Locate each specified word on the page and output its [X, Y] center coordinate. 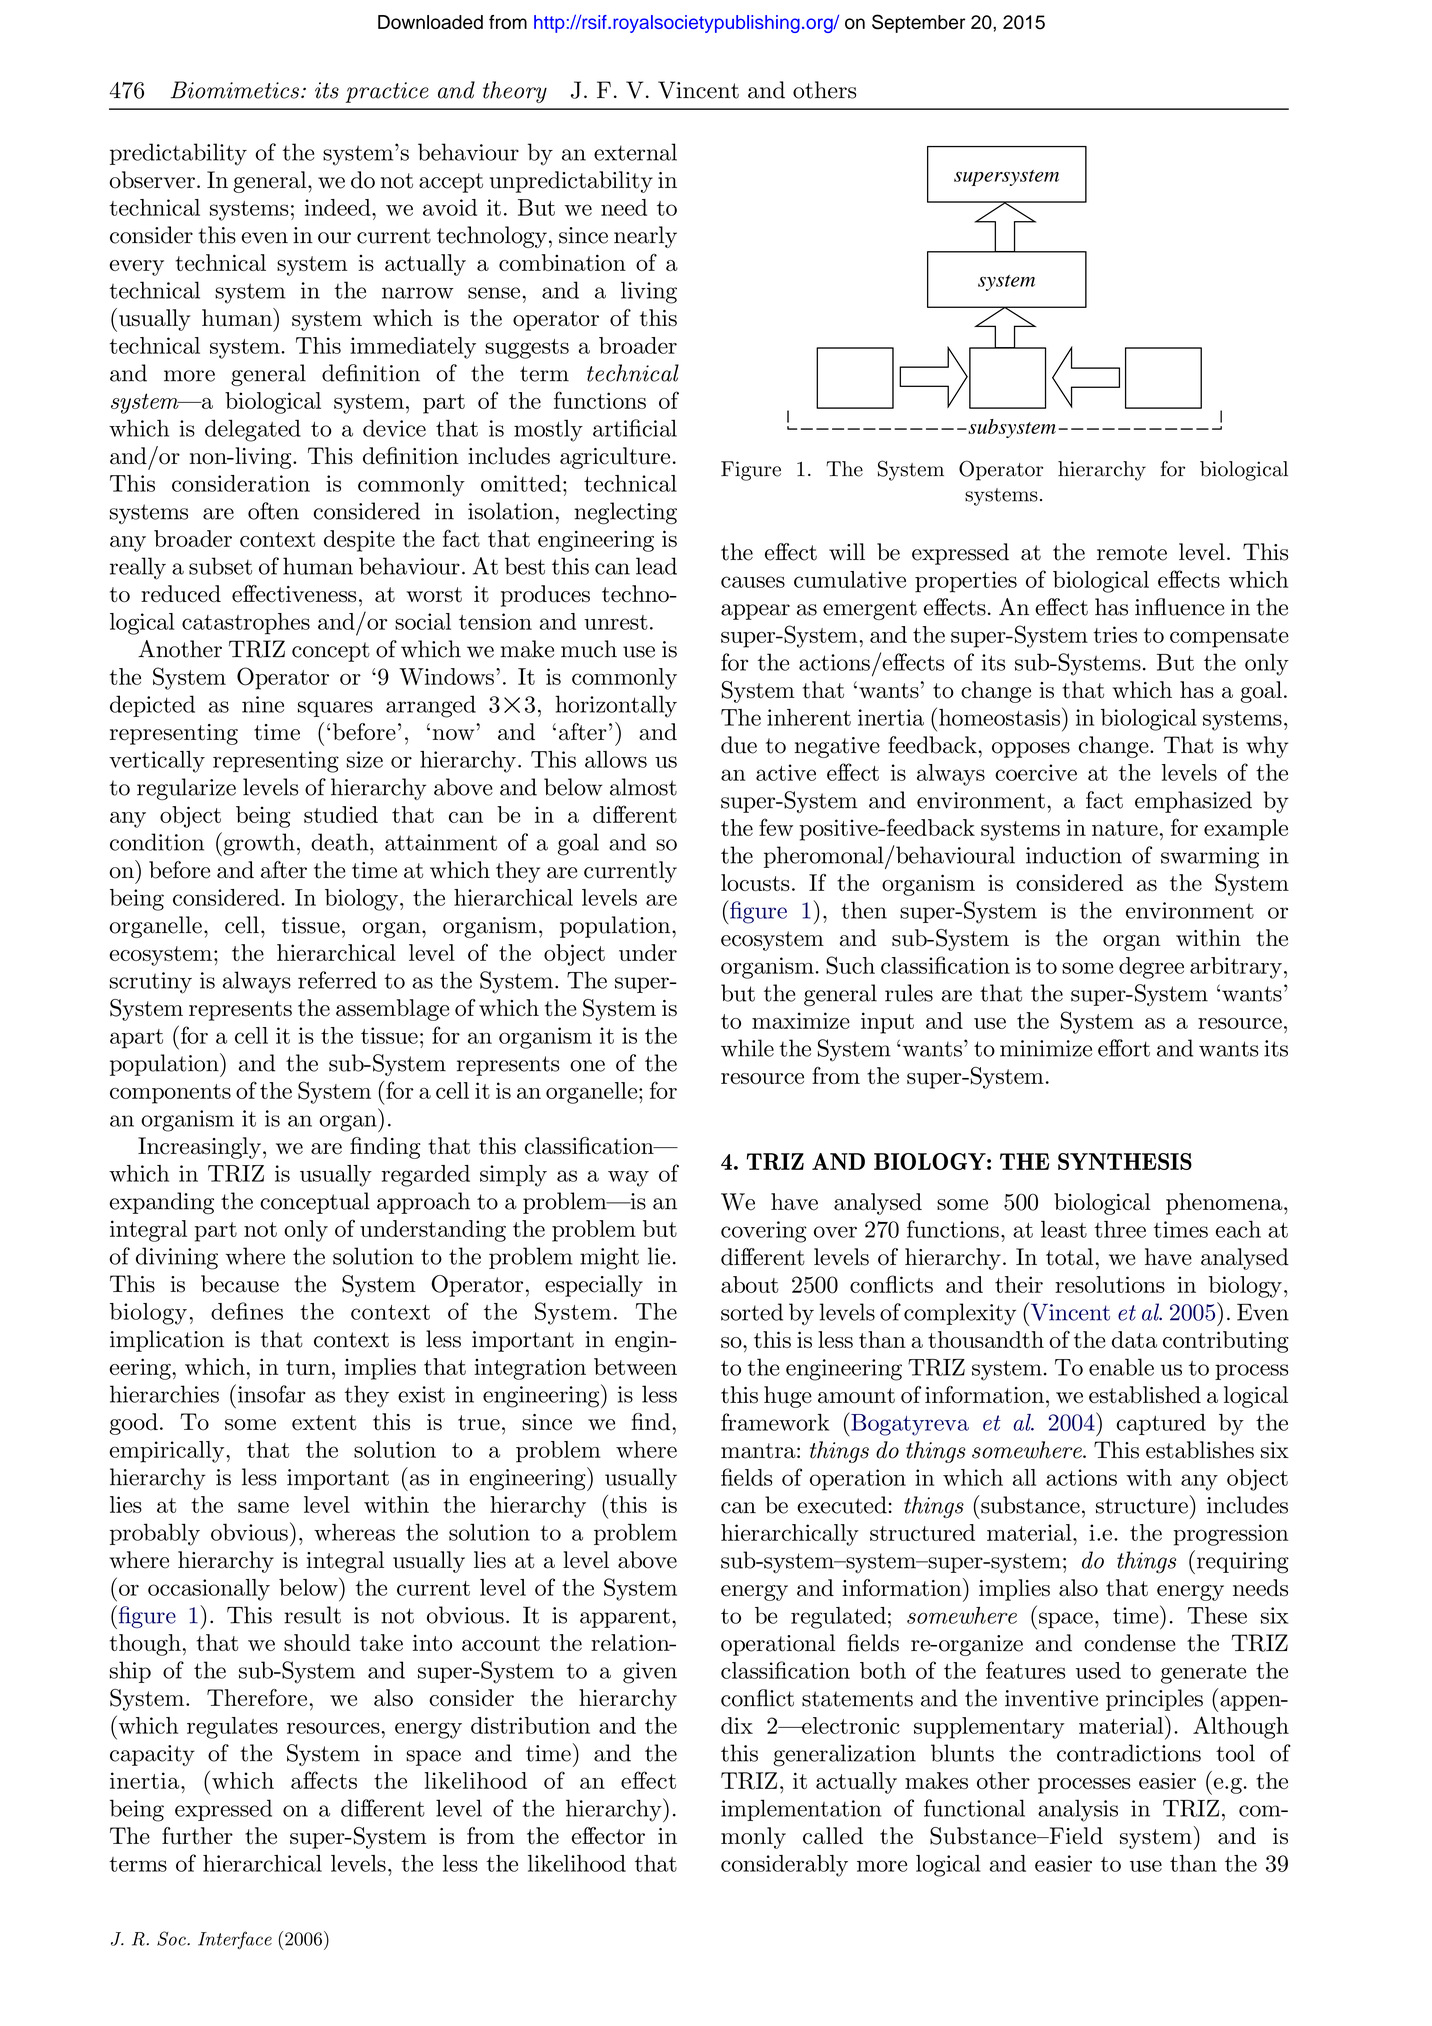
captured [1161, 1424]
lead [656, 566]
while [747, 1048]
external [635, 152]
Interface [235, 1940]
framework [775, 1422]
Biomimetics [234, 90]
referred [337, 980]
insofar [272, 1394]
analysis [1078, 1810]
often [273, 511]
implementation [801, 1810]
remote [1132, 553]
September [918, 23]
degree [1151, 968]
